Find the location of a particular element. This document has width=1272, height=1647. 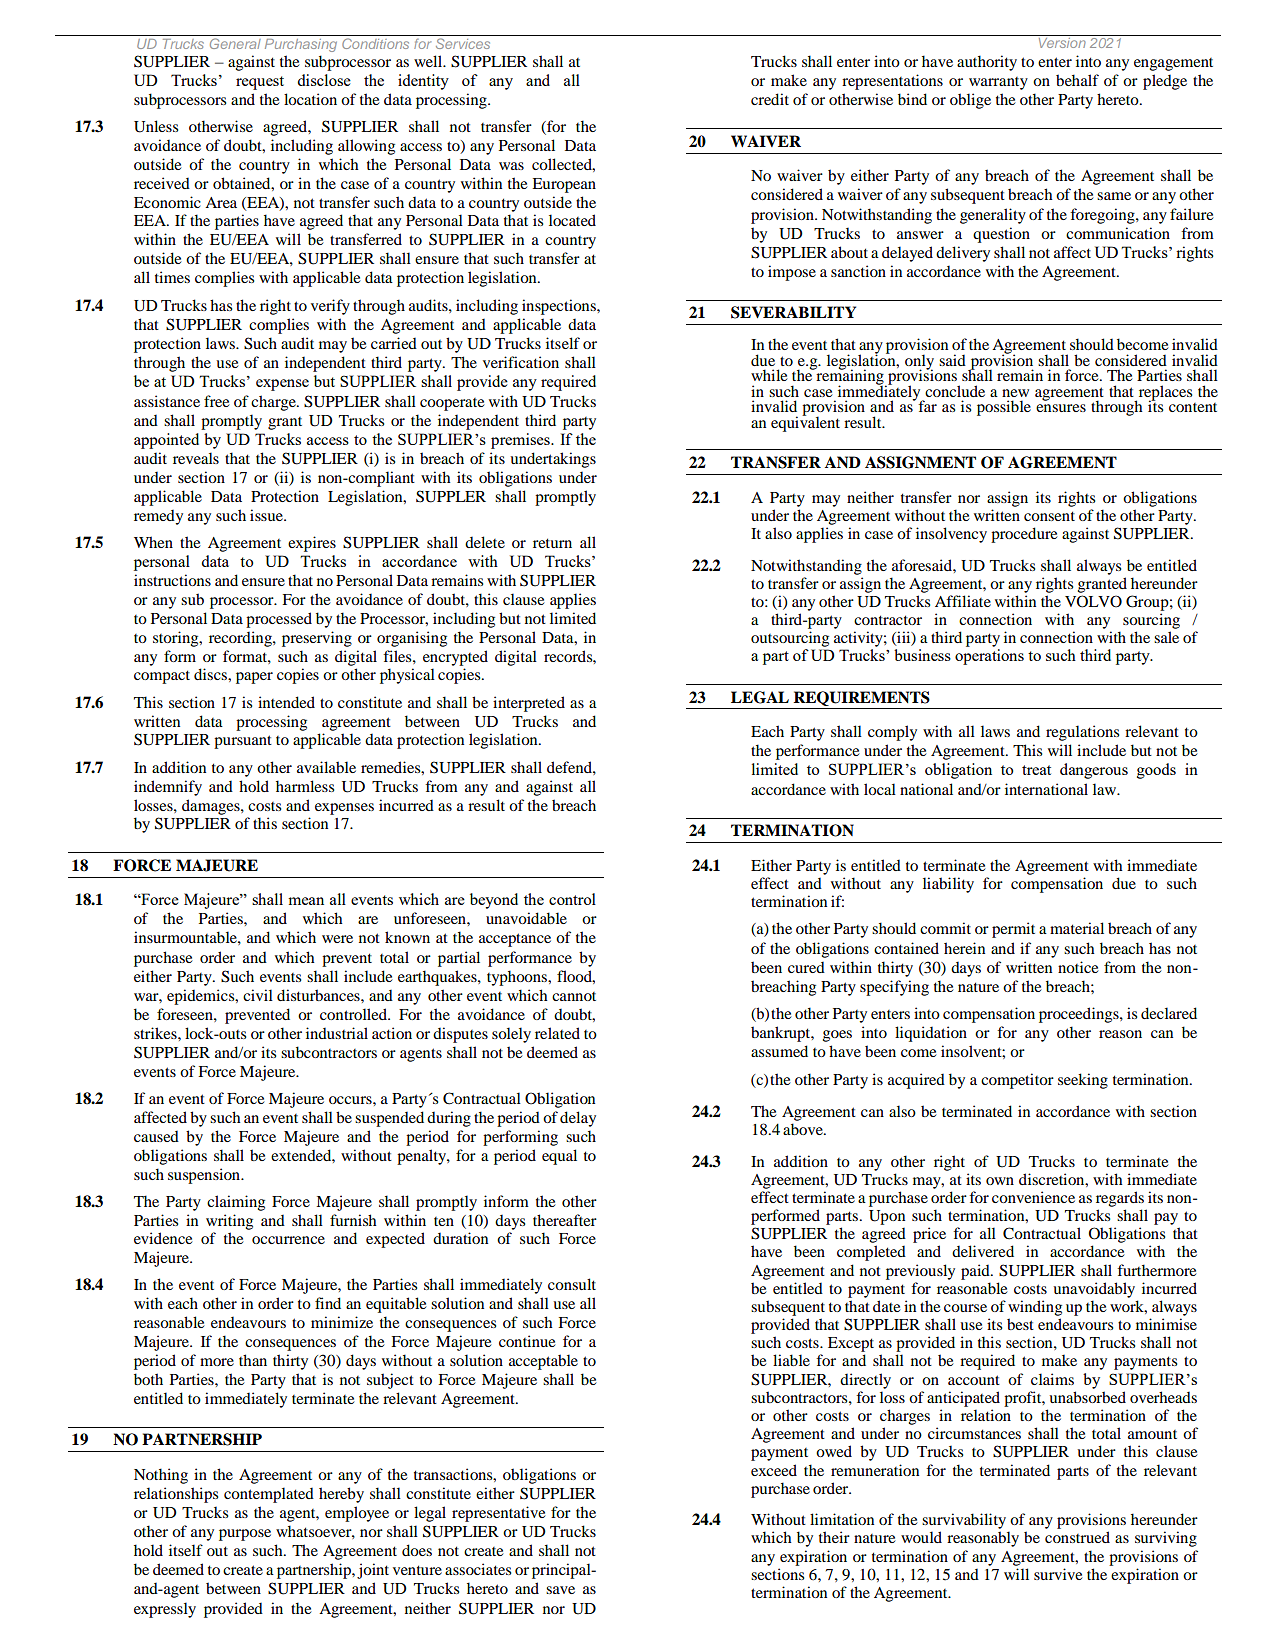

return is located at coordinates (552, 543).
